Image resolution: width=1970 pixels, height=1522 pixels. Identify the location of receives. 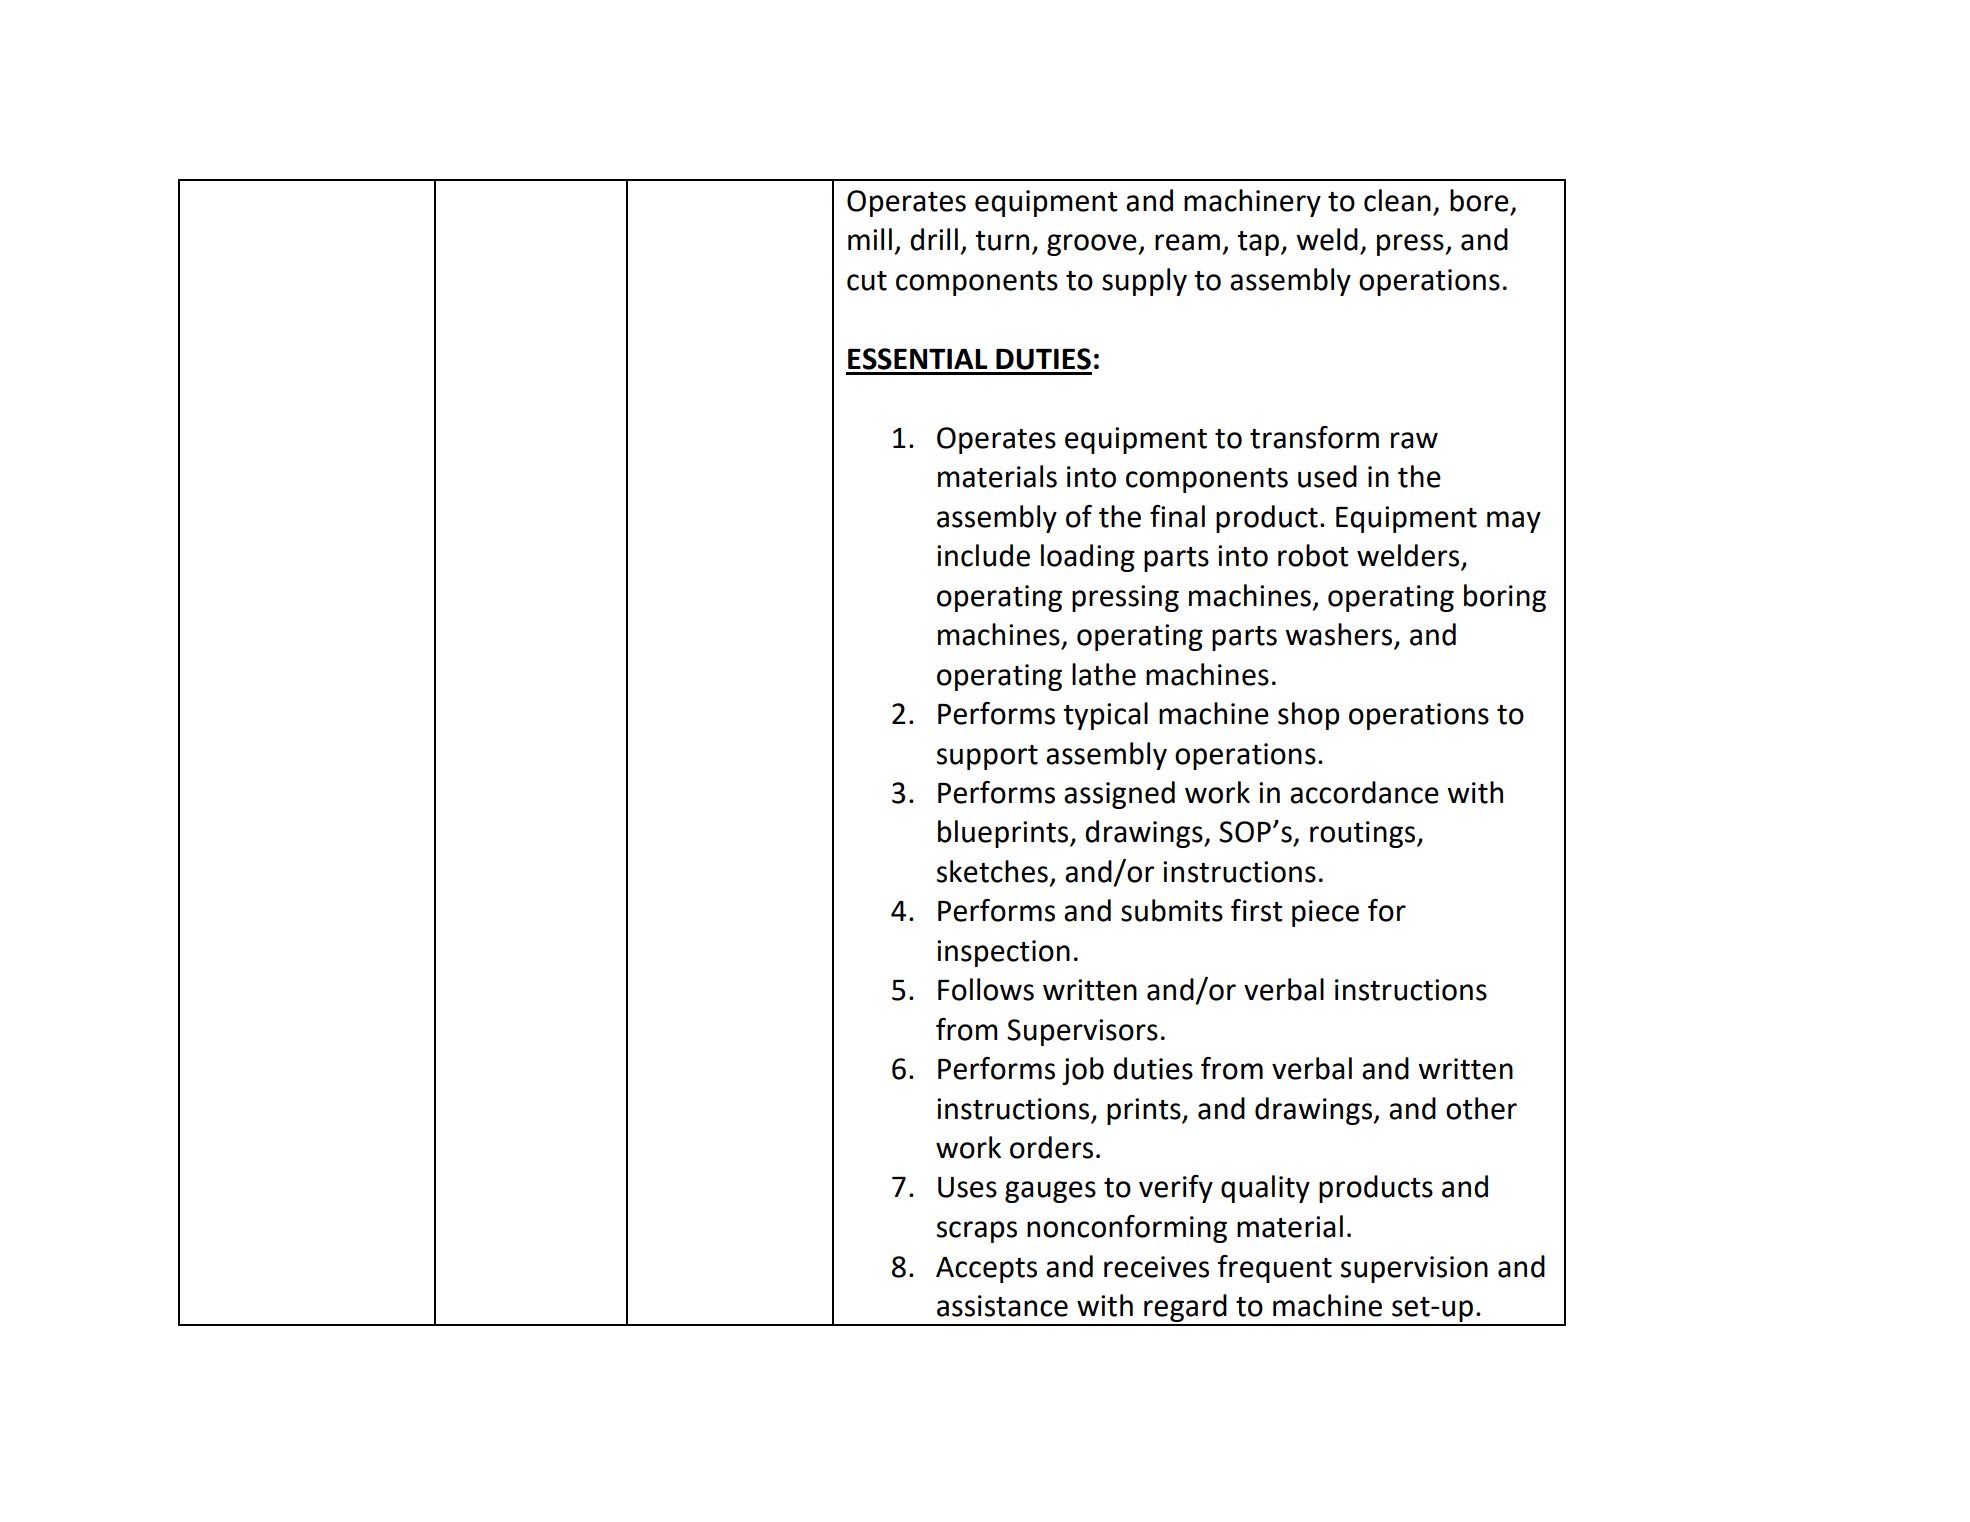
(1156, 1267).
